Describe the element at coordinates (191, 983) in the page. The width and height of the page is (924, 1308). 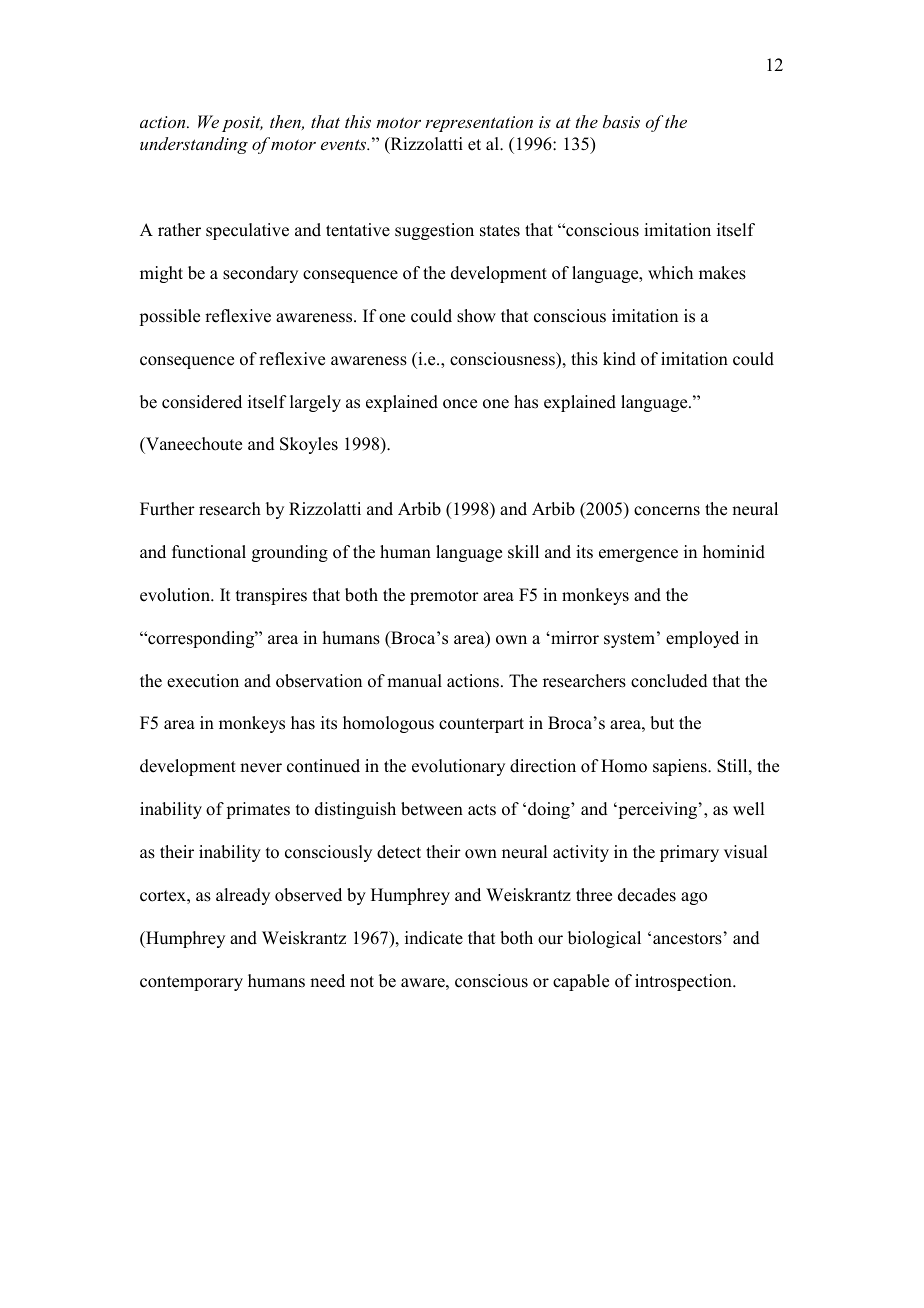
I see `contemporary` at that location.
